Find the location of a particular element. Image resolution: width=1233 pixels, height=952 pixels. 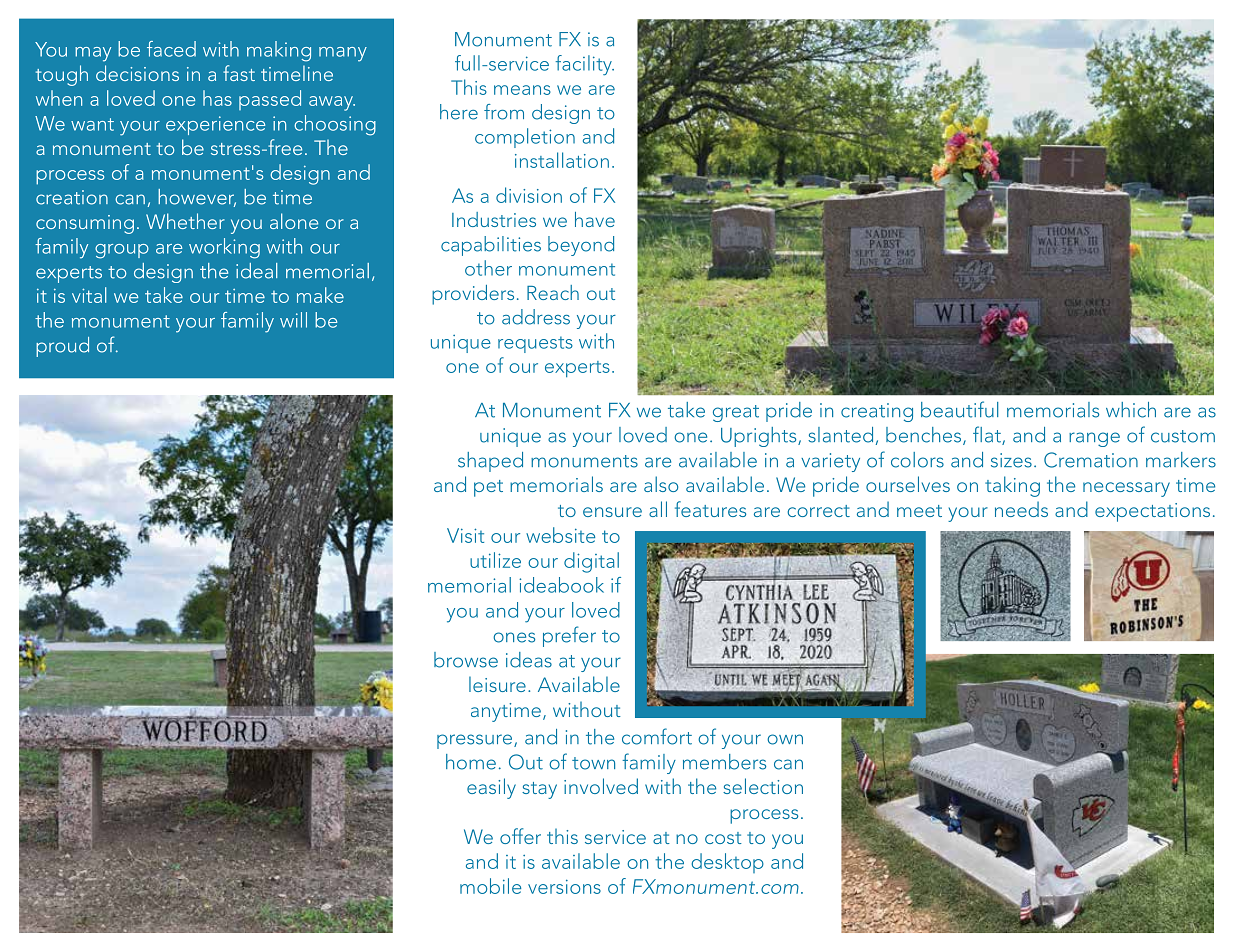

fast is located at coordinates (239, 73).
